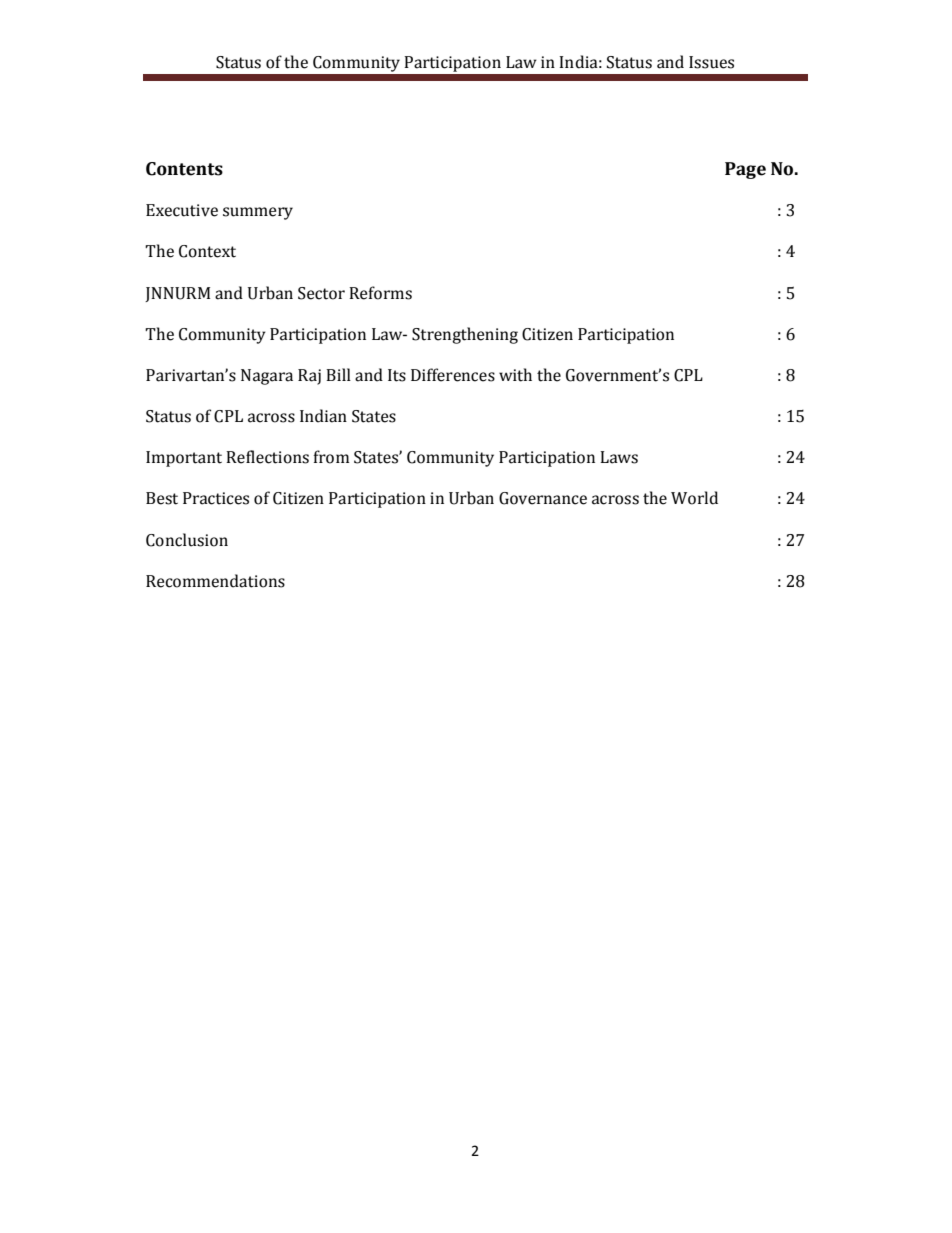  What do you see at coordinates (184, 169) in the document?
I see `Contents` at bounding box center [184, 169].
